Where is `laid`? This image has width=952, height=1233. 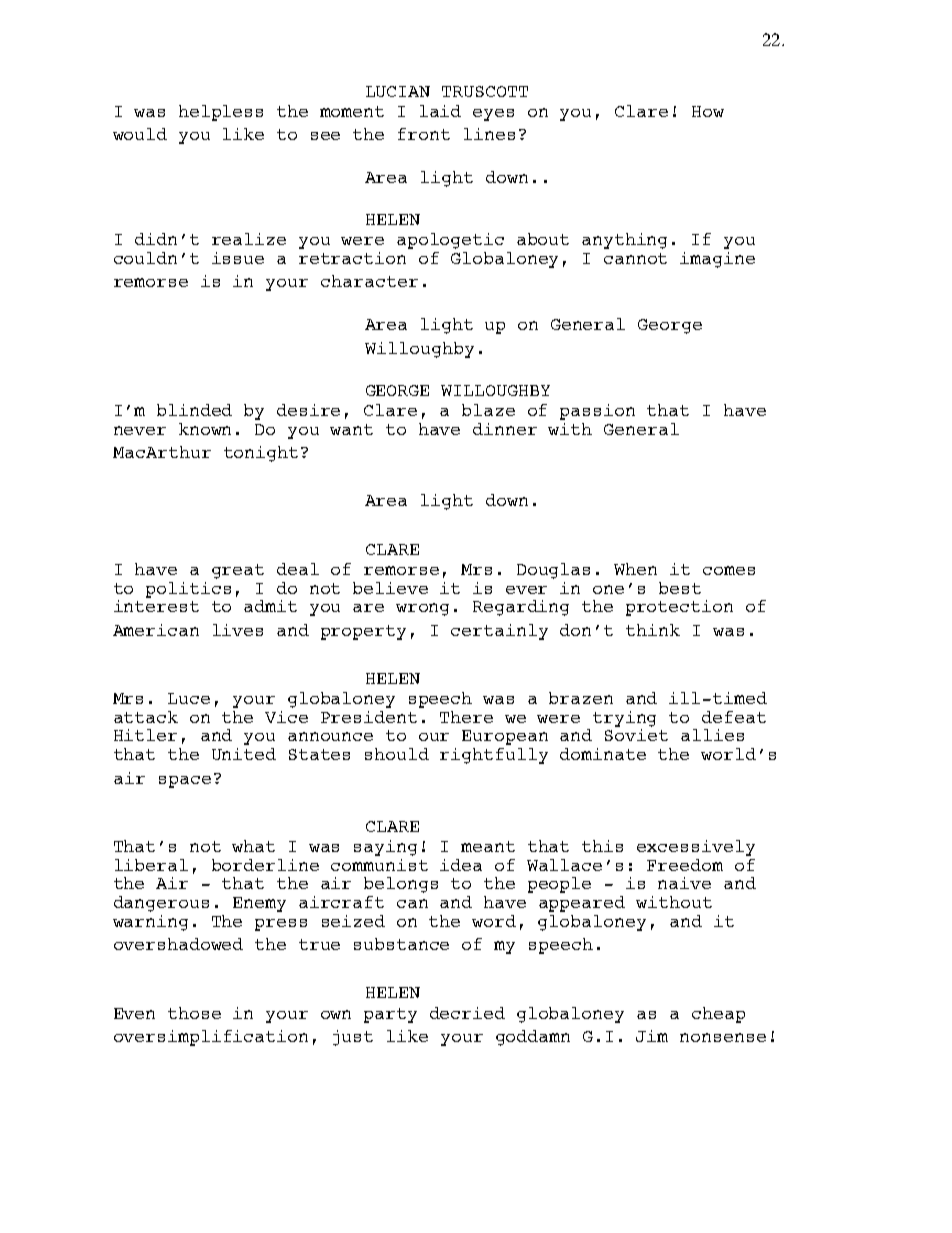 laid is located at coordinates (440, 111).
